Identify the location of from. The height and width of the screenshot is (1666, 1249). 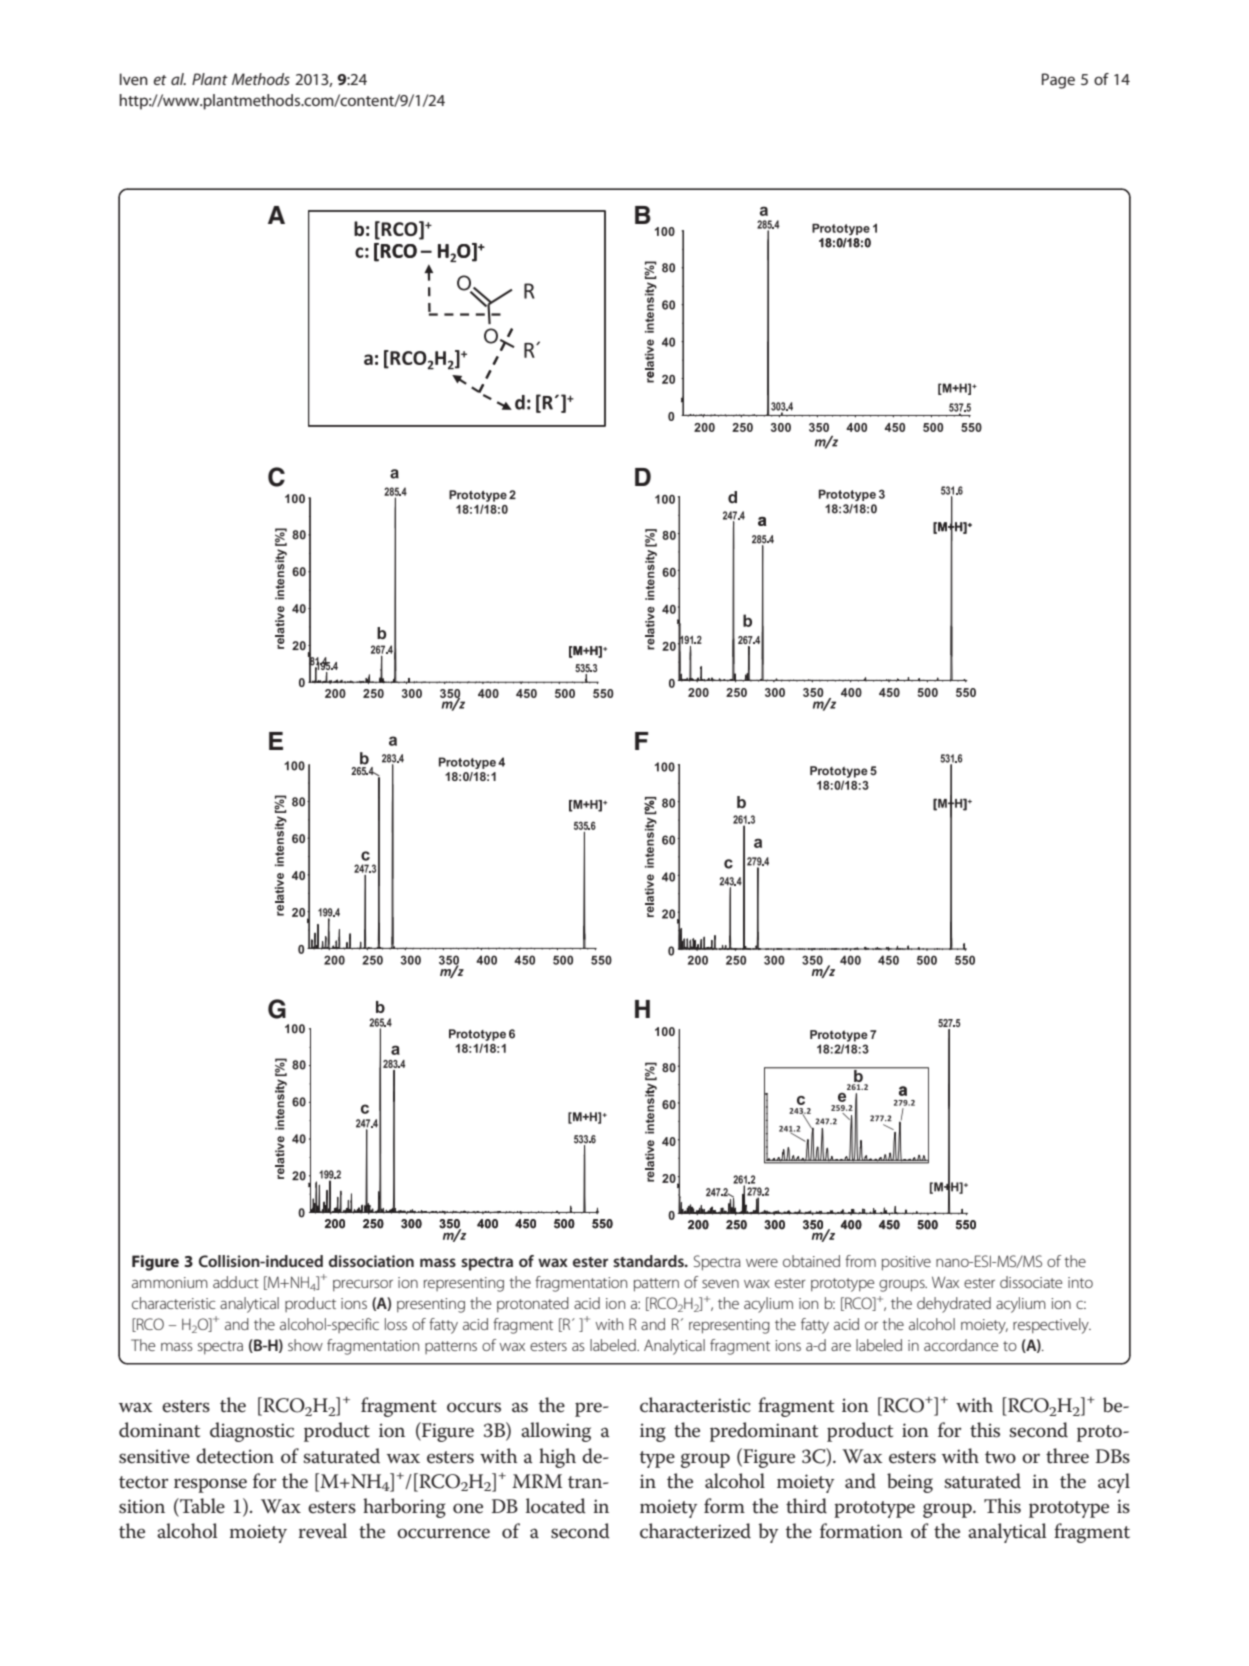
(860, 1261).
